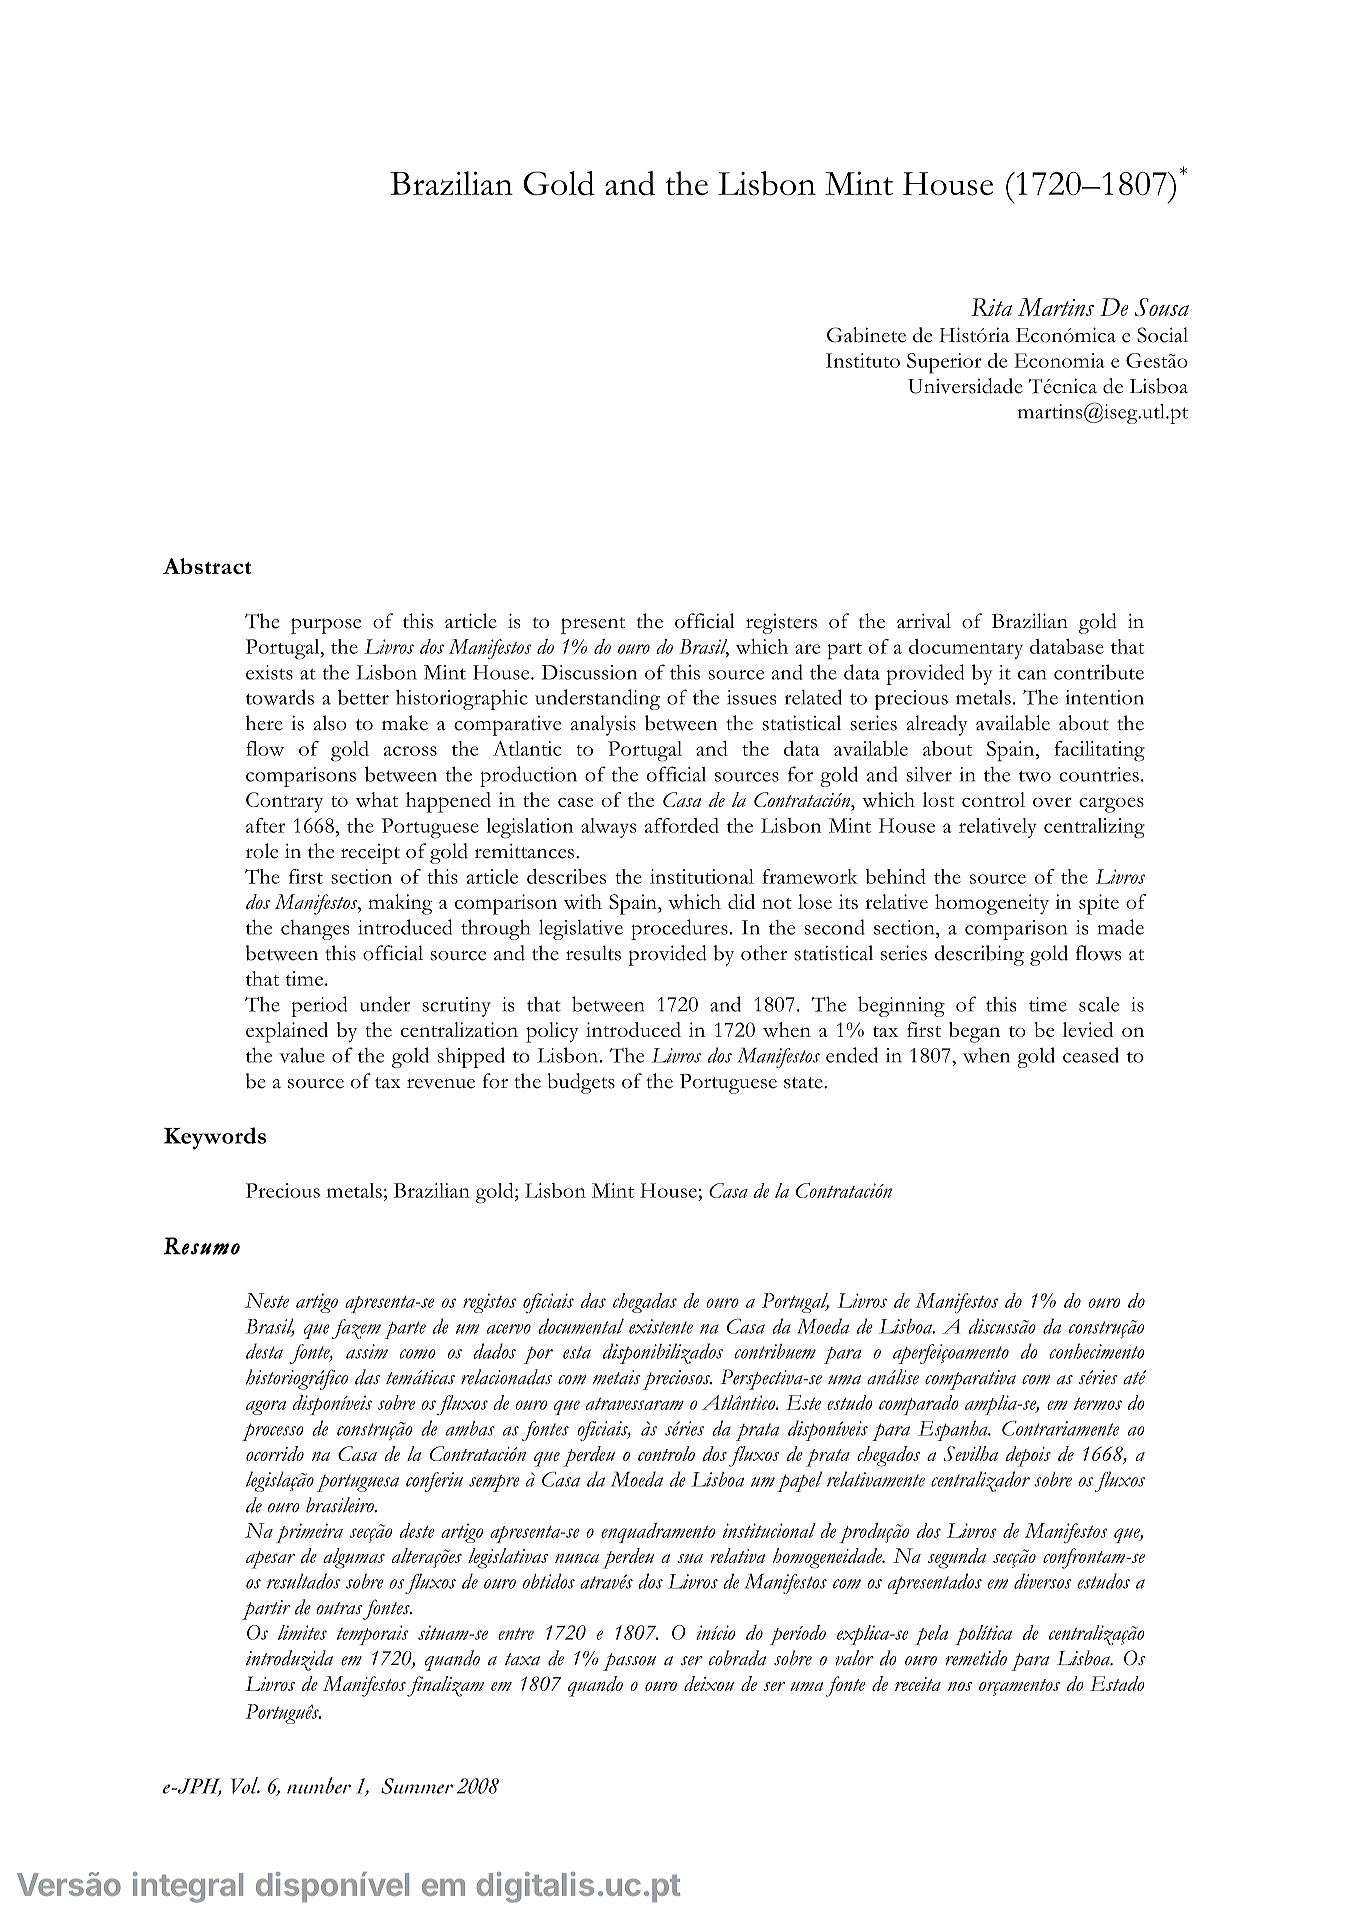 This image has height=1912, width=1351. What do you see at coordinates (319, 1785) in the image?
I see `number` at bounding box center [319, 1785].
